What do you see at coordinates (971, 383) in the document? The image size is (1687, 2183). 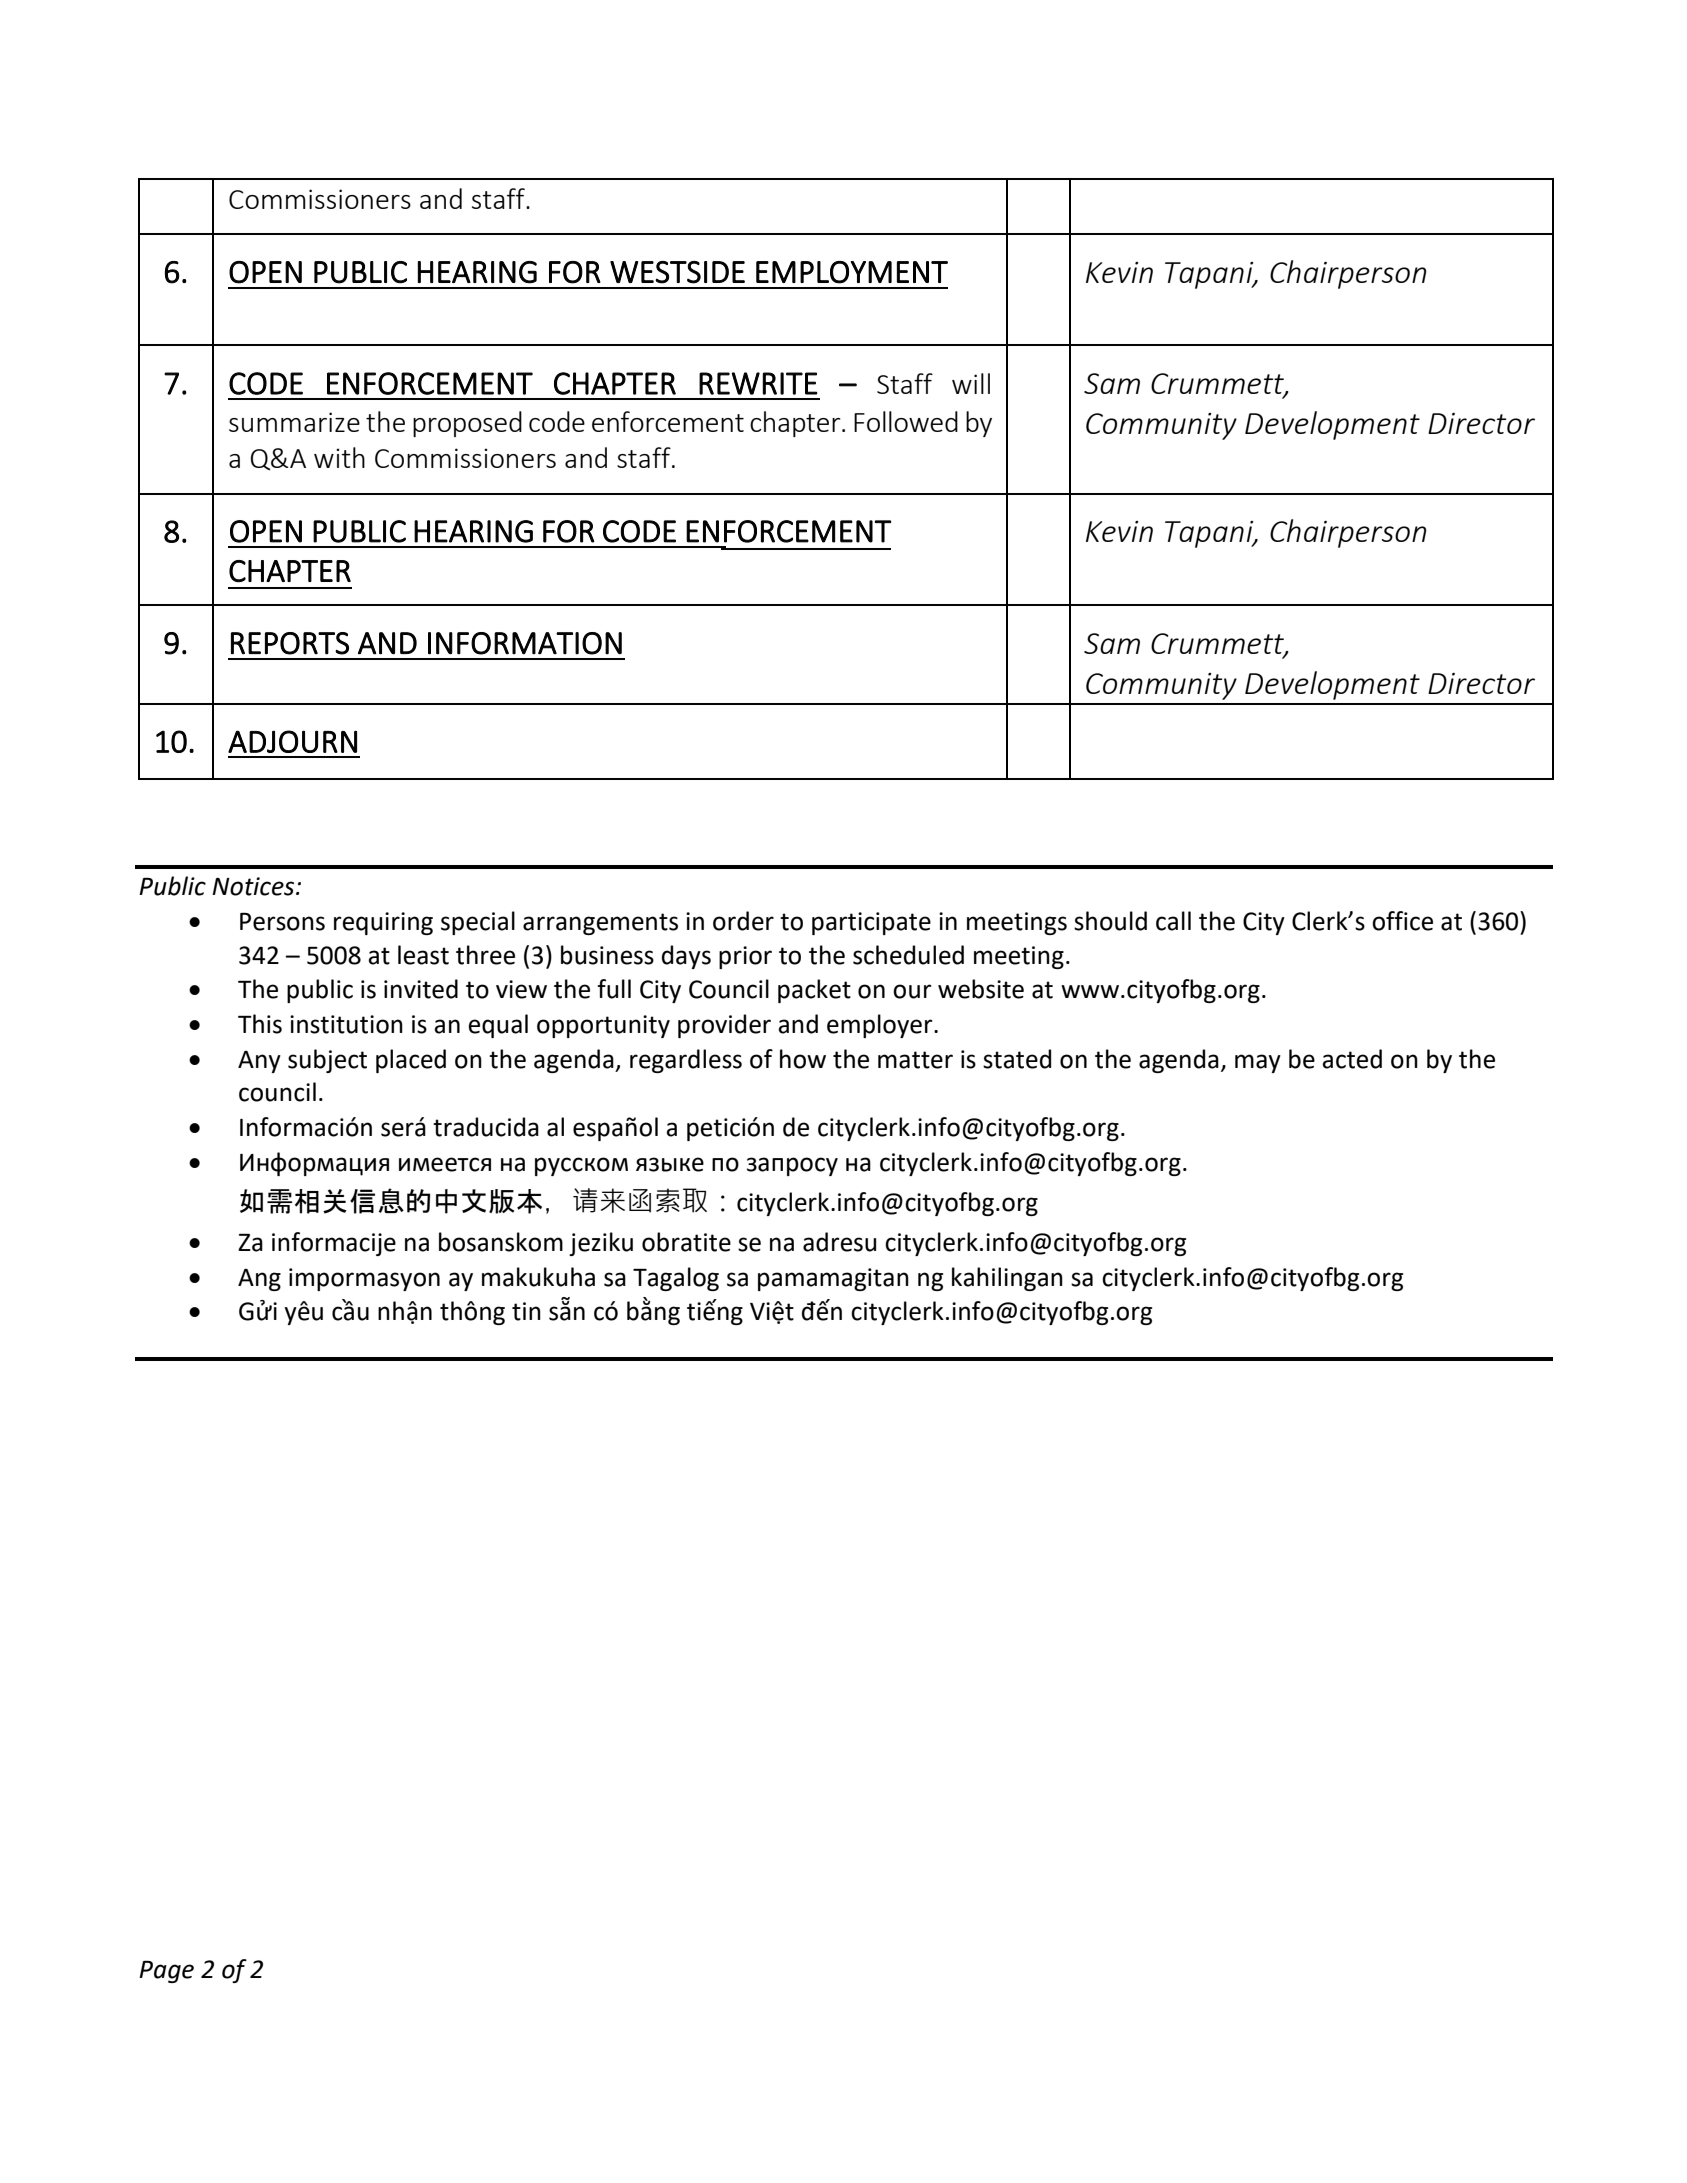 I see `will` at bounding box center [971, 383].
